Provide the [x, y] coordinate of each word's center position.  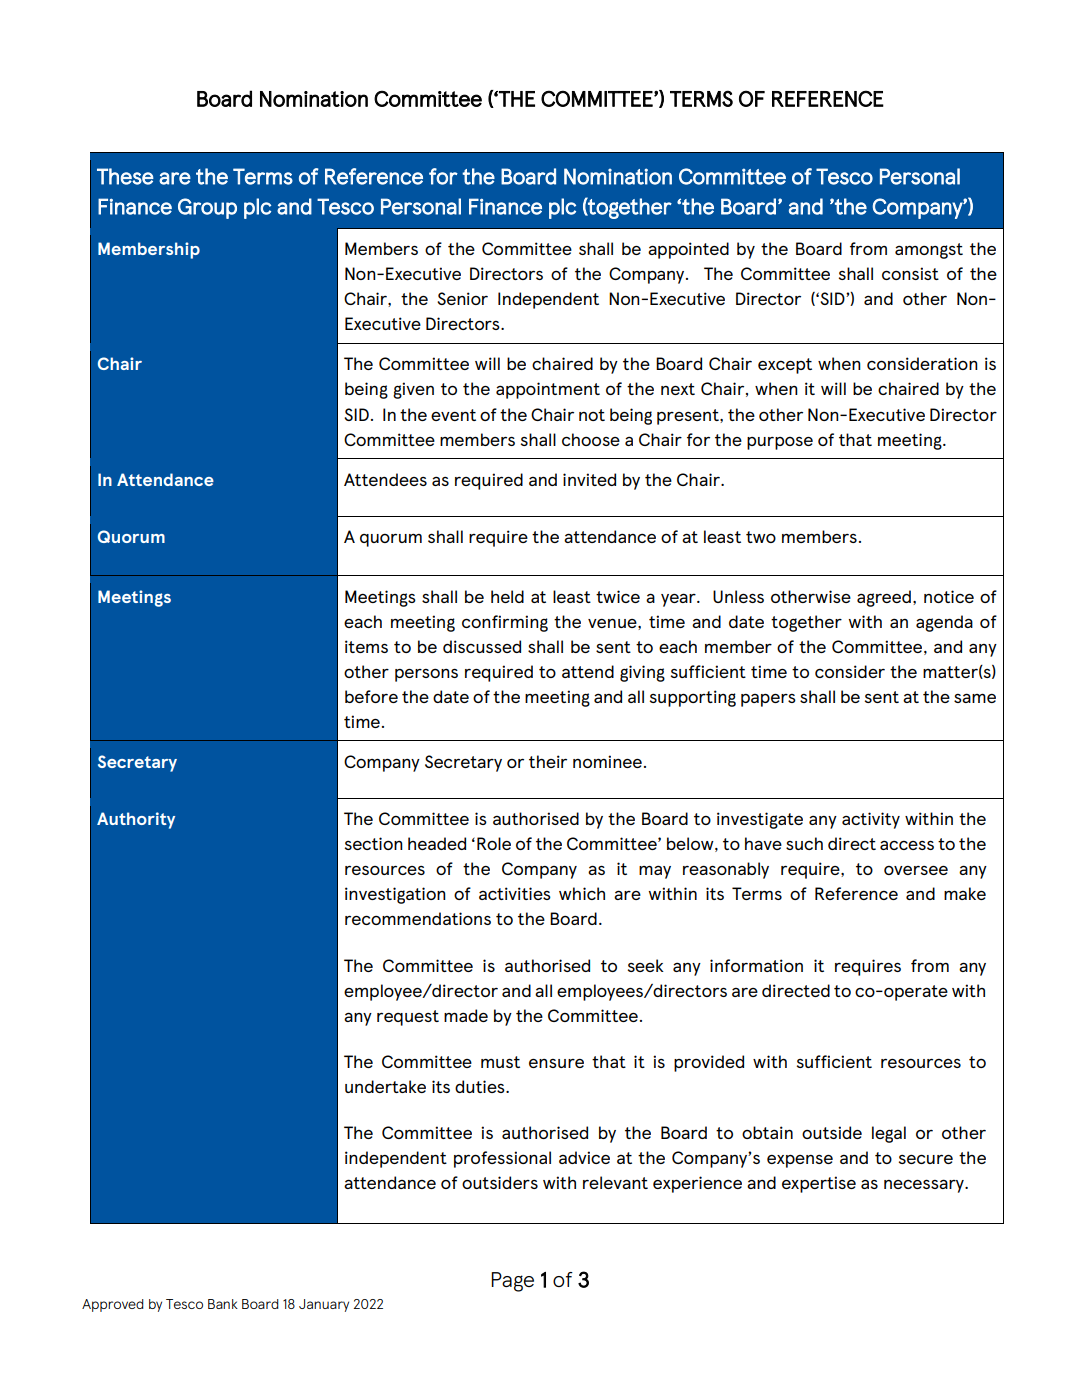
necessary [925, 1186]
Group [207, 208]
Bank [223, 1304]
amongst [929, 251]
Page [512, 1282]
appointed [688, 250]
